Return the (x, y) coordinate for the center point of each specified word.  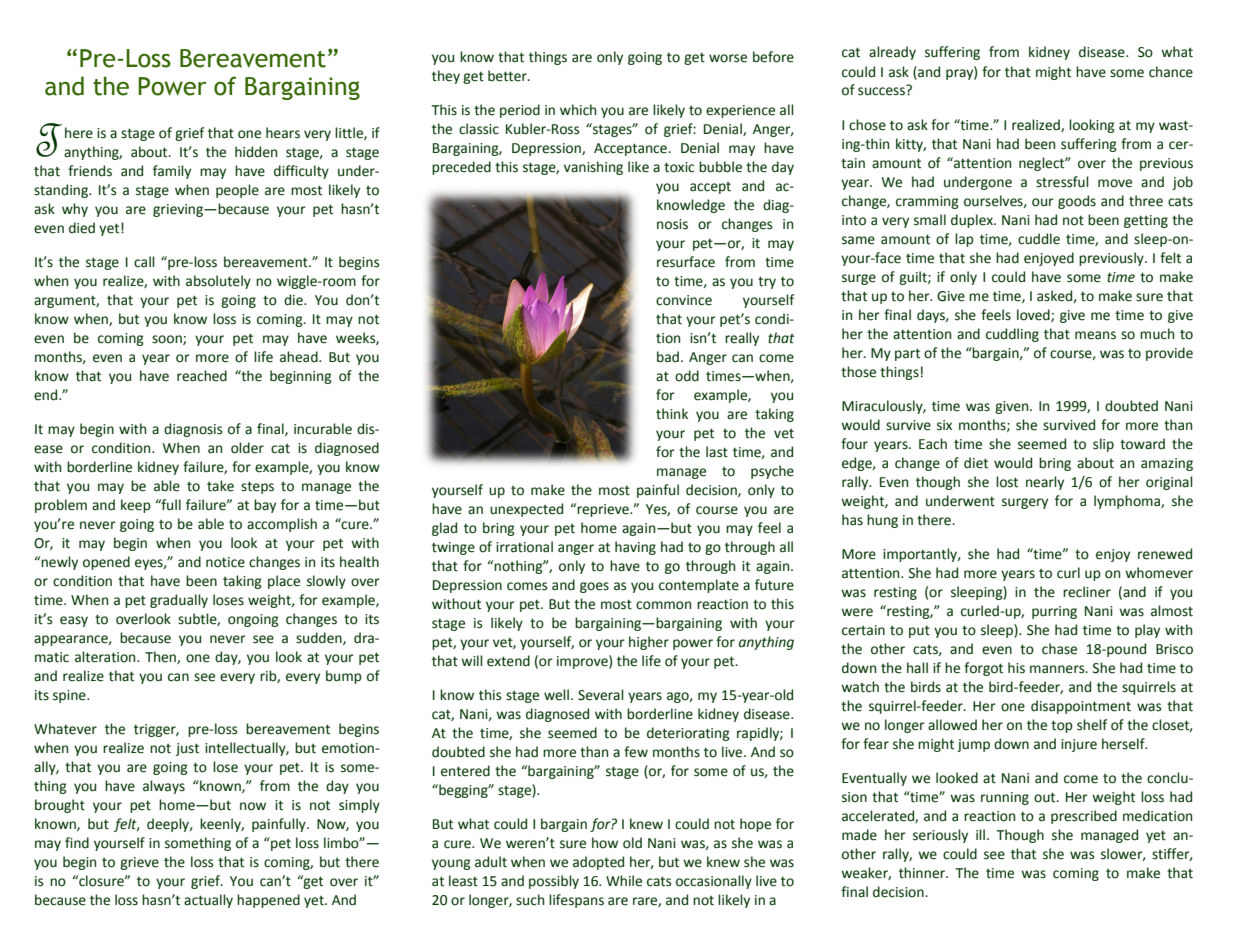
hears (283, 133)
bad (668, 357)
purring (1054, 612)
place (284, 582)
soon (168, 340)
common (663, 605)
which (578, 110)
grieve (139, 863)
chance (1171, 72)
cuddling (1012, 335)
